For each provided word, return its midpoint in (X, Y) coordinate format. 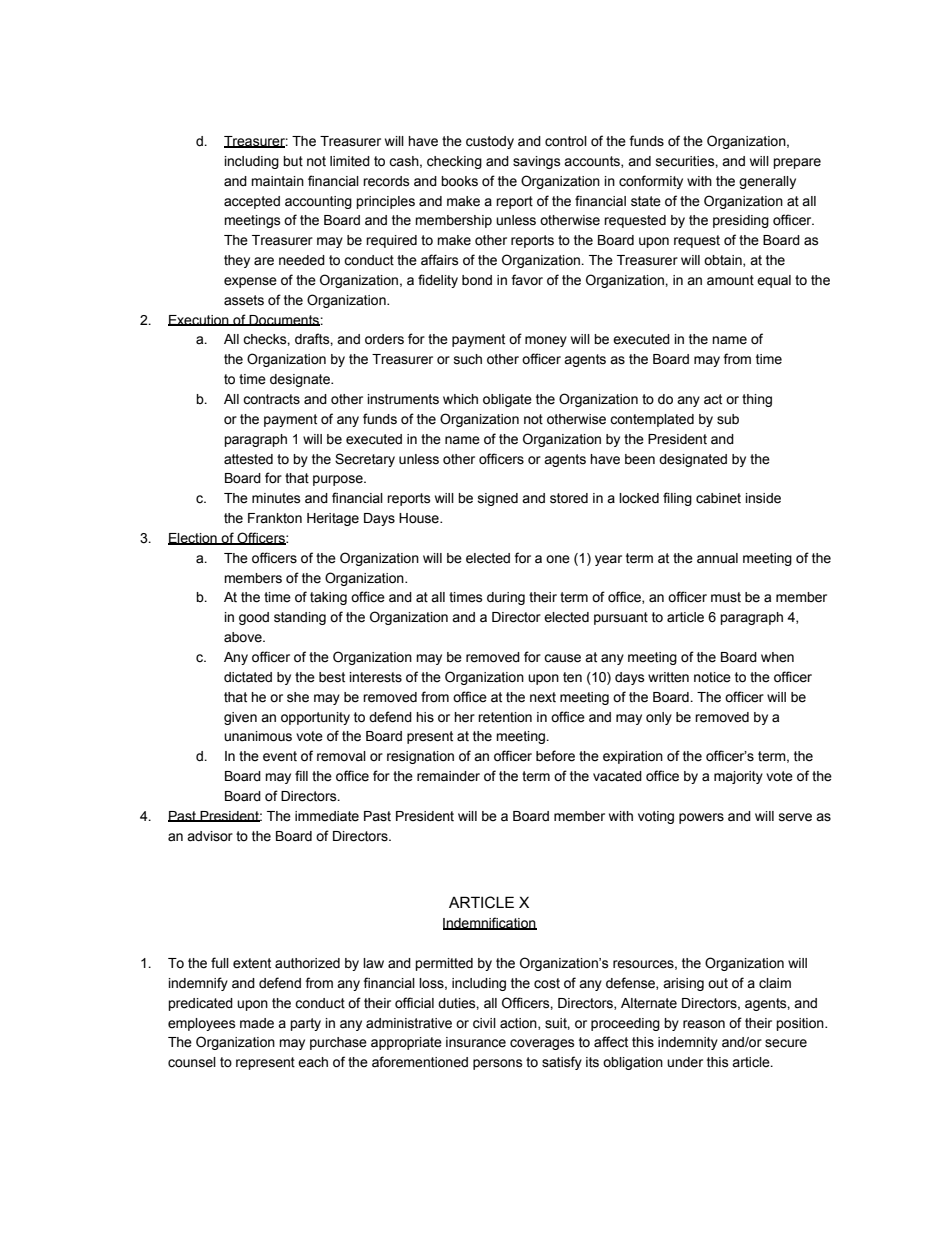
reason (704, 1024)
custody (490, 142)
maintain (277, 181)
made (257, 1023)
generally (767, 182)
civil (484, 1023)
